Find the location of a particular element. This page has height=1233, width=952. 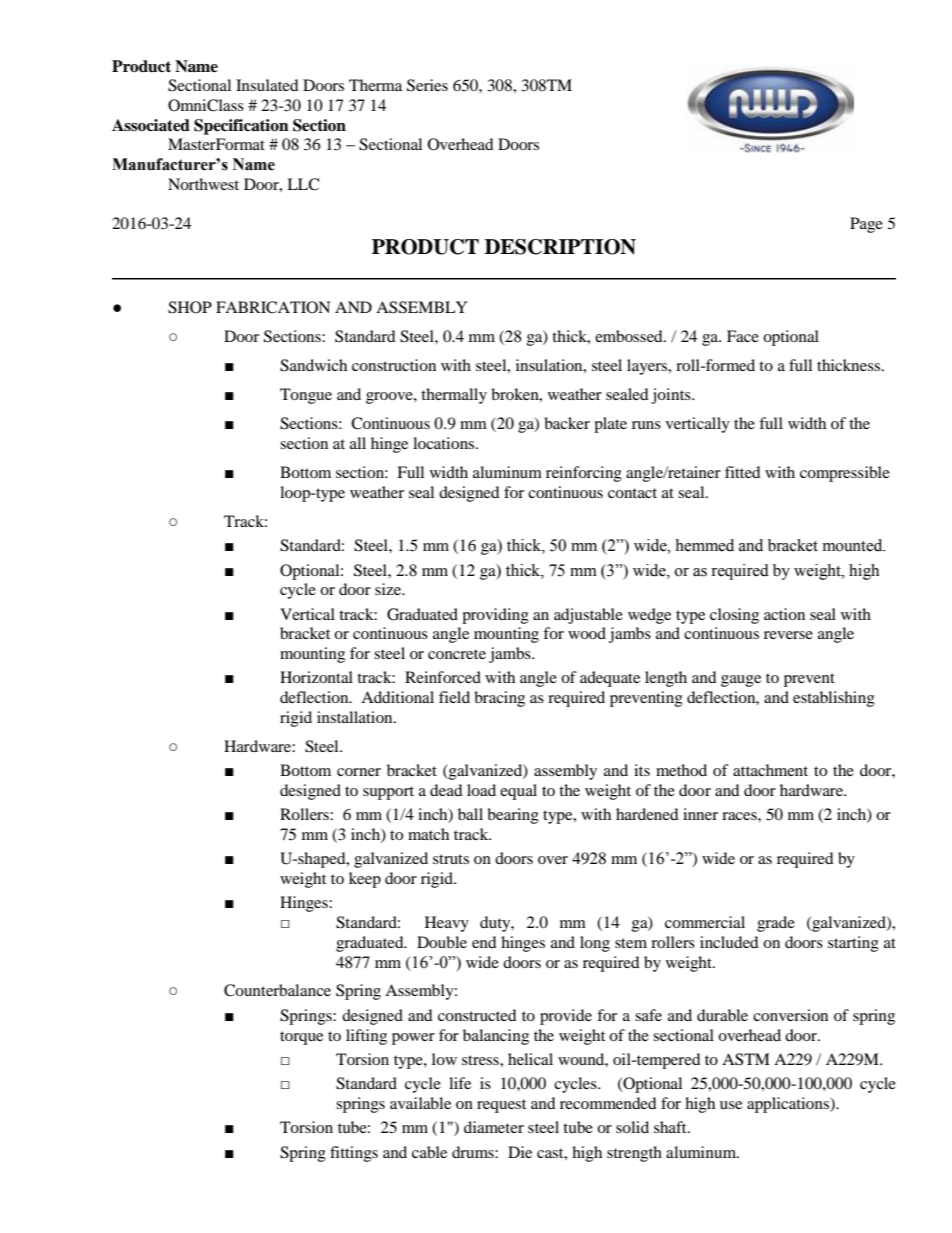

use is located at coordinates (731, 1105).
